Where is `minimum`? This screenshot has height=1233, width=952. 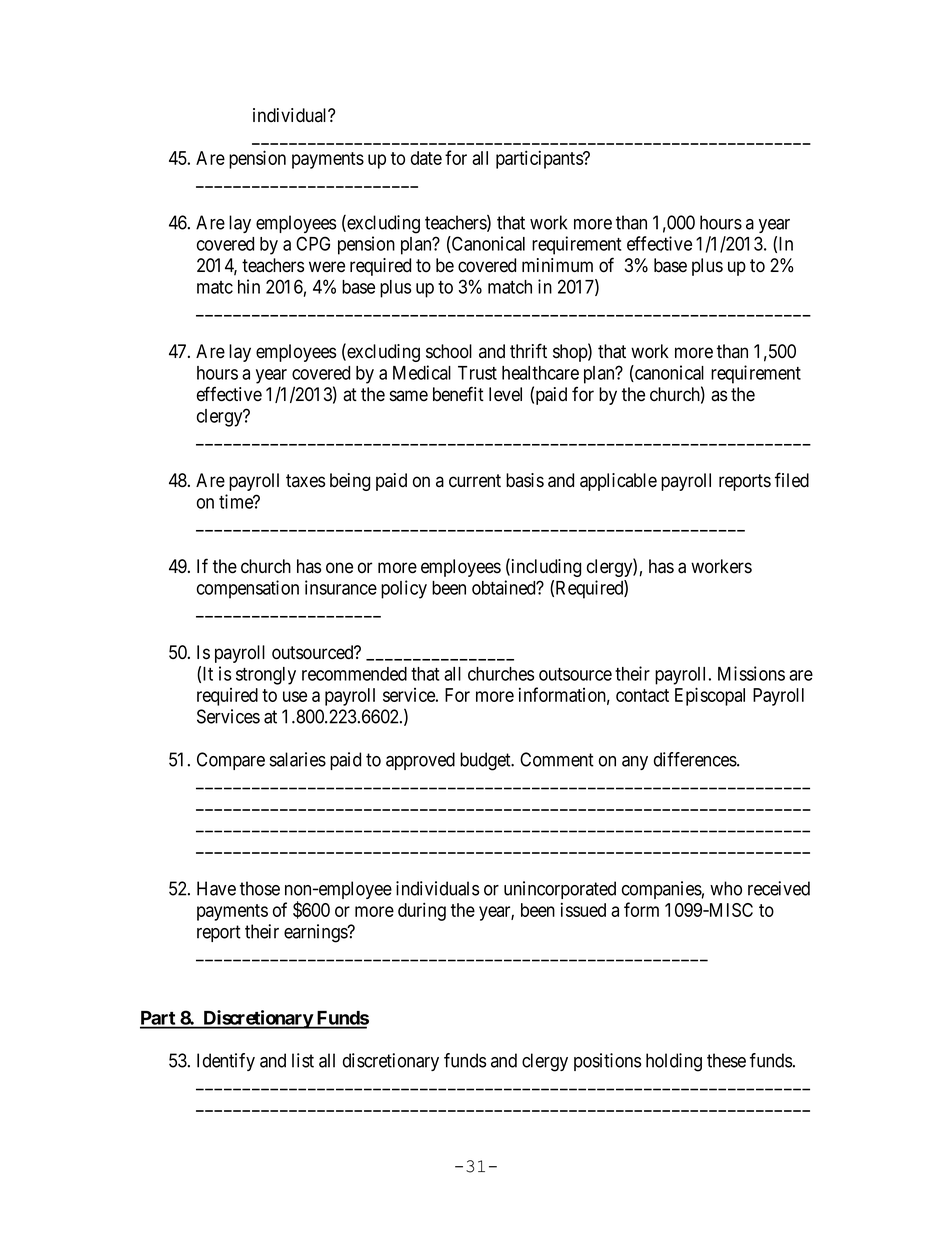
minimum is located at coordinates (557, 265).
